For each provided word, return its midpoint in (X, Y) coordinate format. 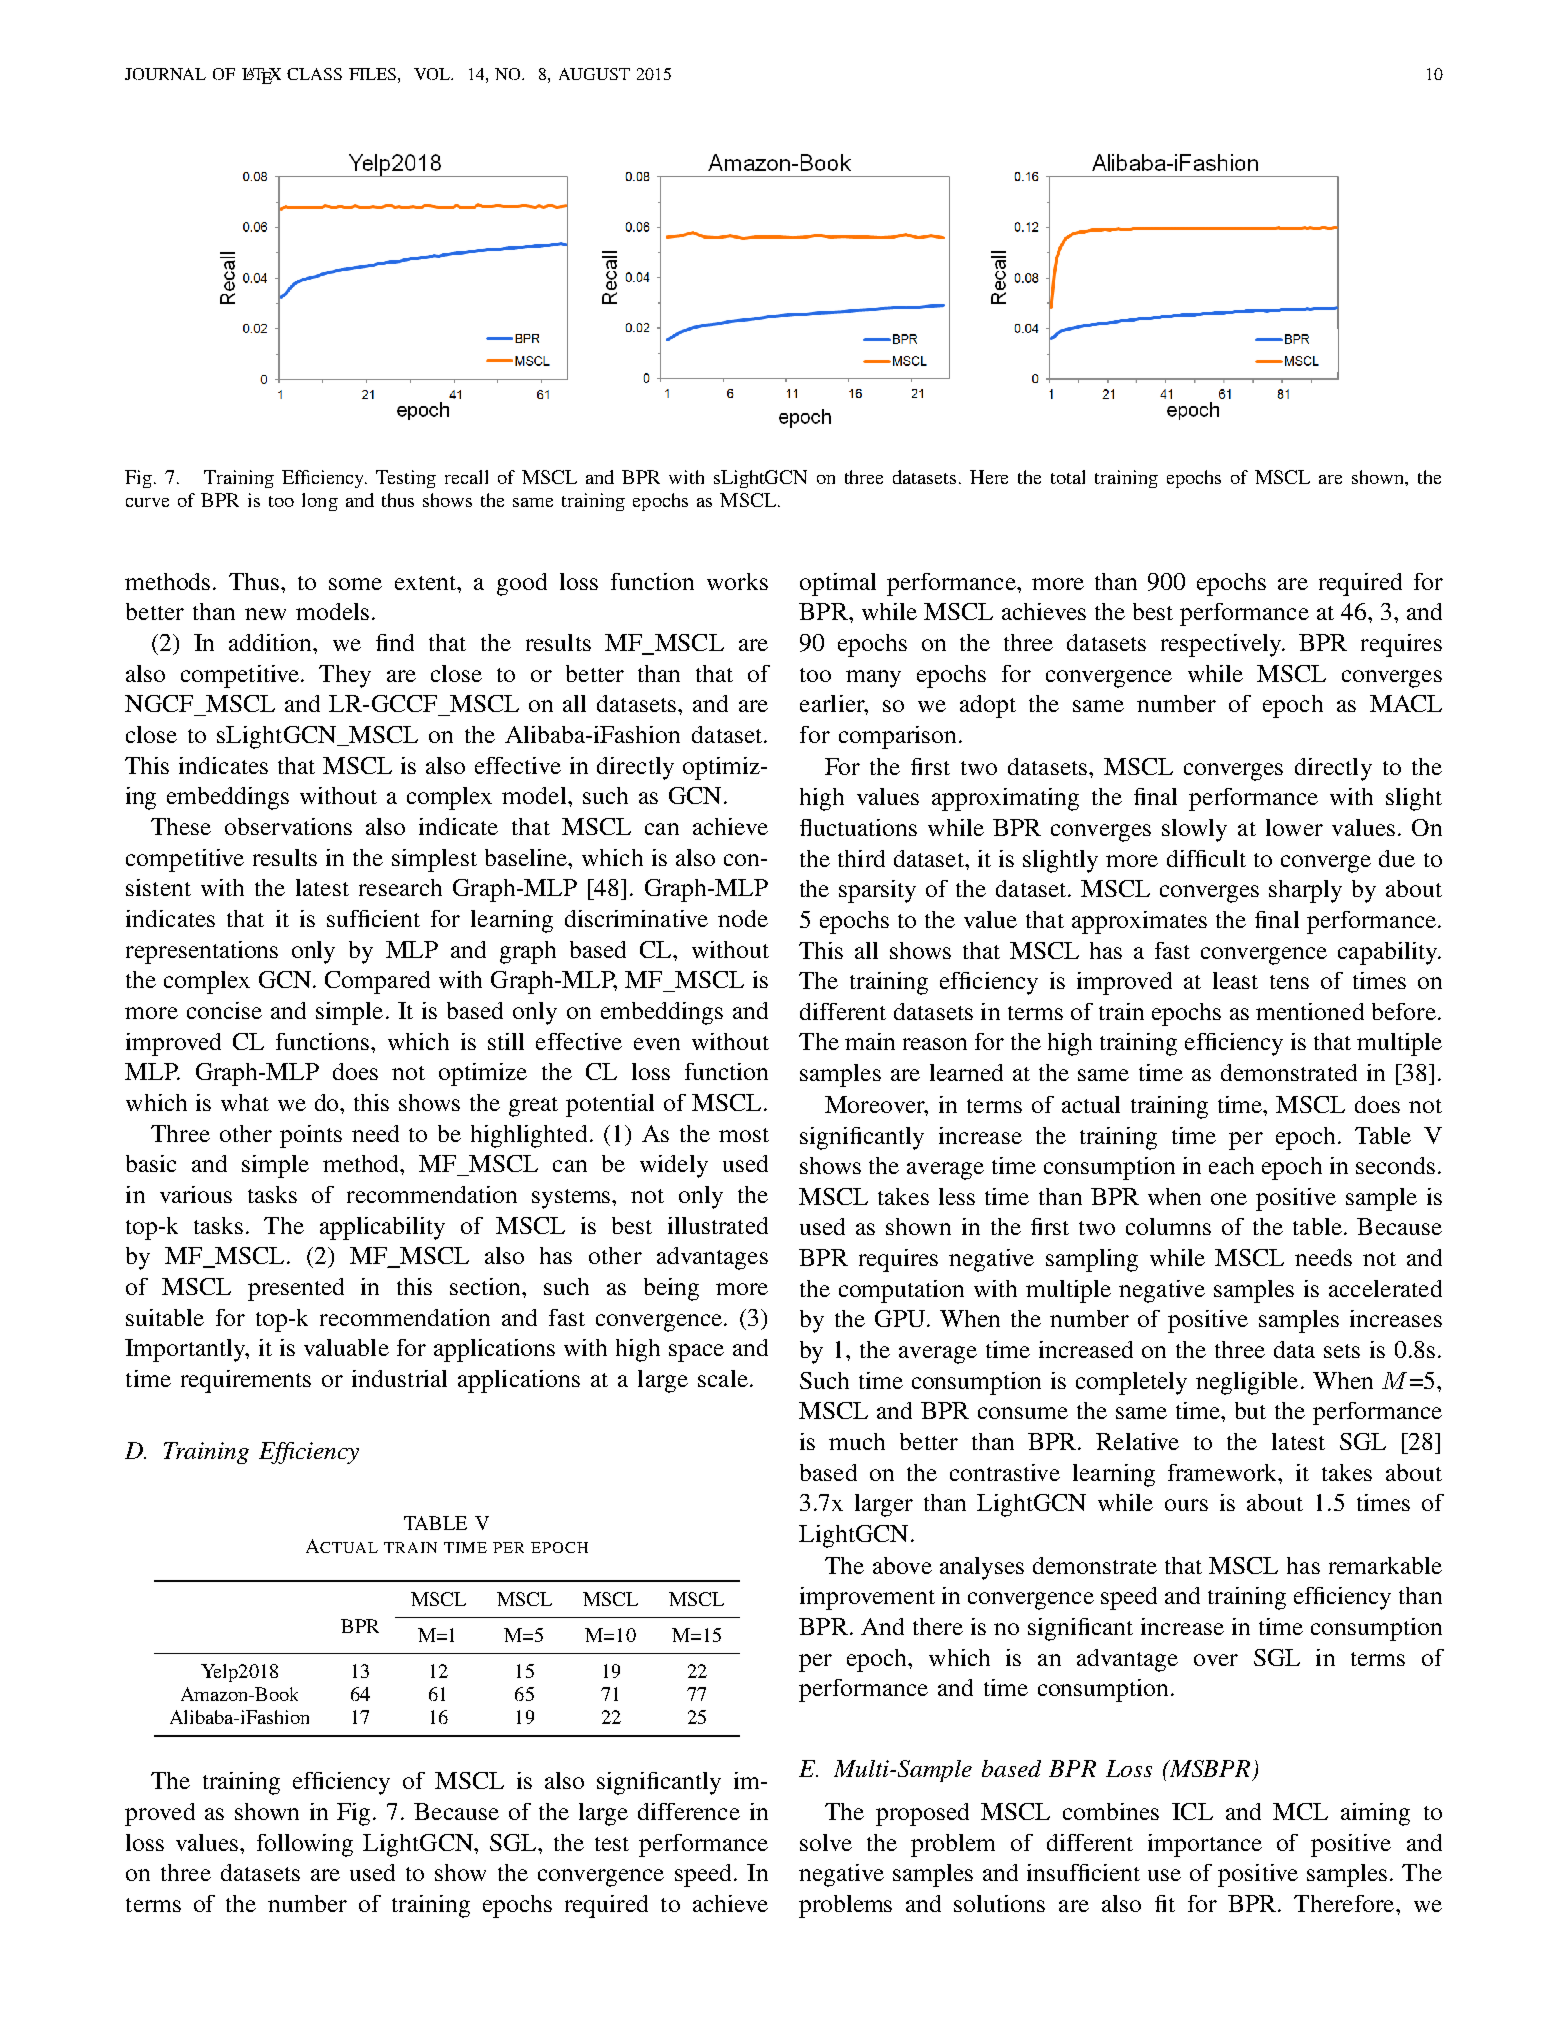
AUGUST (594, 74)
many (873, 679)
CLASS (314, 74)
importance (1205, 1845)
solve (826, 1842)
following (305, 1845)
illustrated (718, 1225)
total (1068, 477)
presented (296, 1289)
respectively (1222, 645)
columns (1168, 1226)
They (345, 676)
